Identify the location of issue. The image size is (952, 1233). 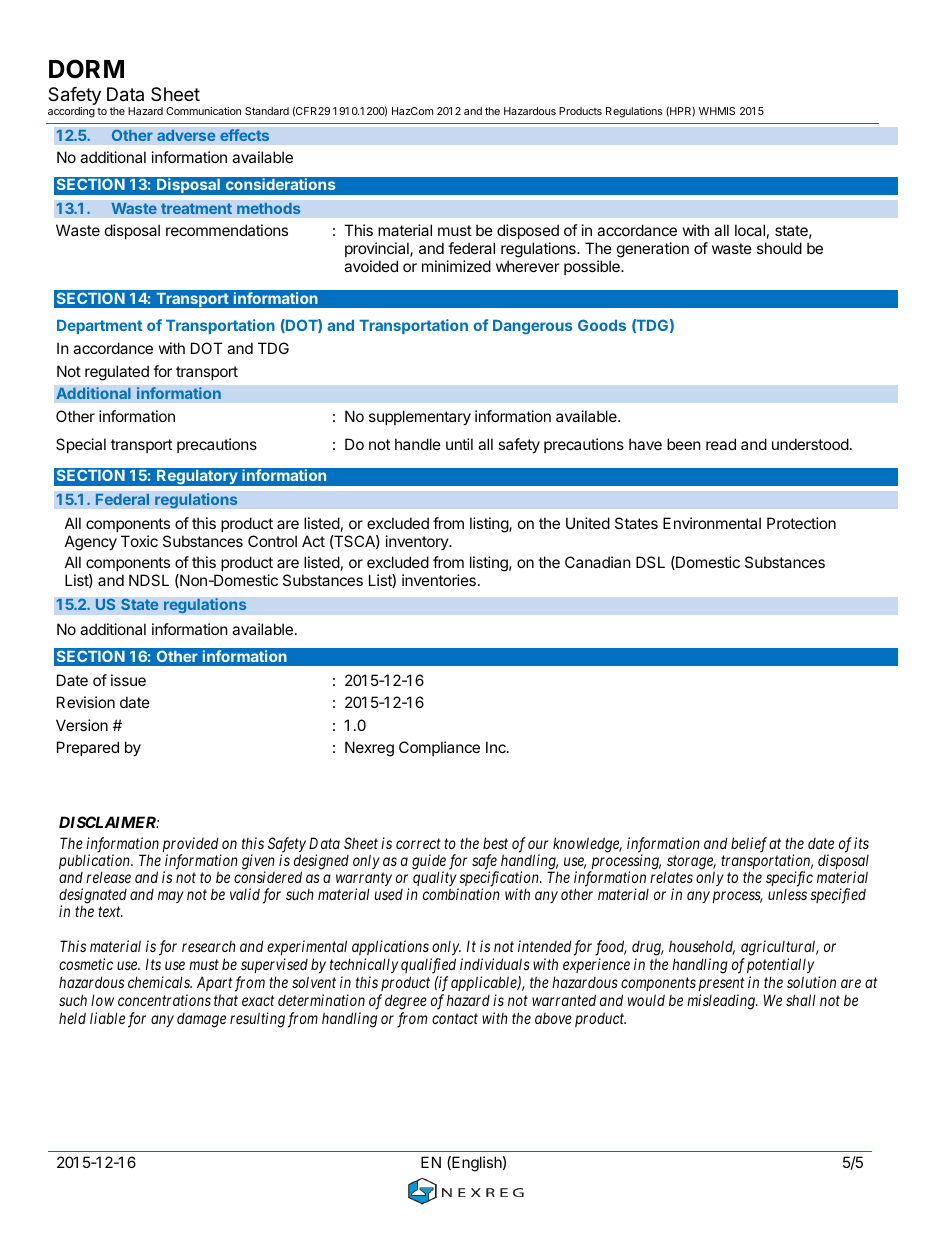
(128, 680).
